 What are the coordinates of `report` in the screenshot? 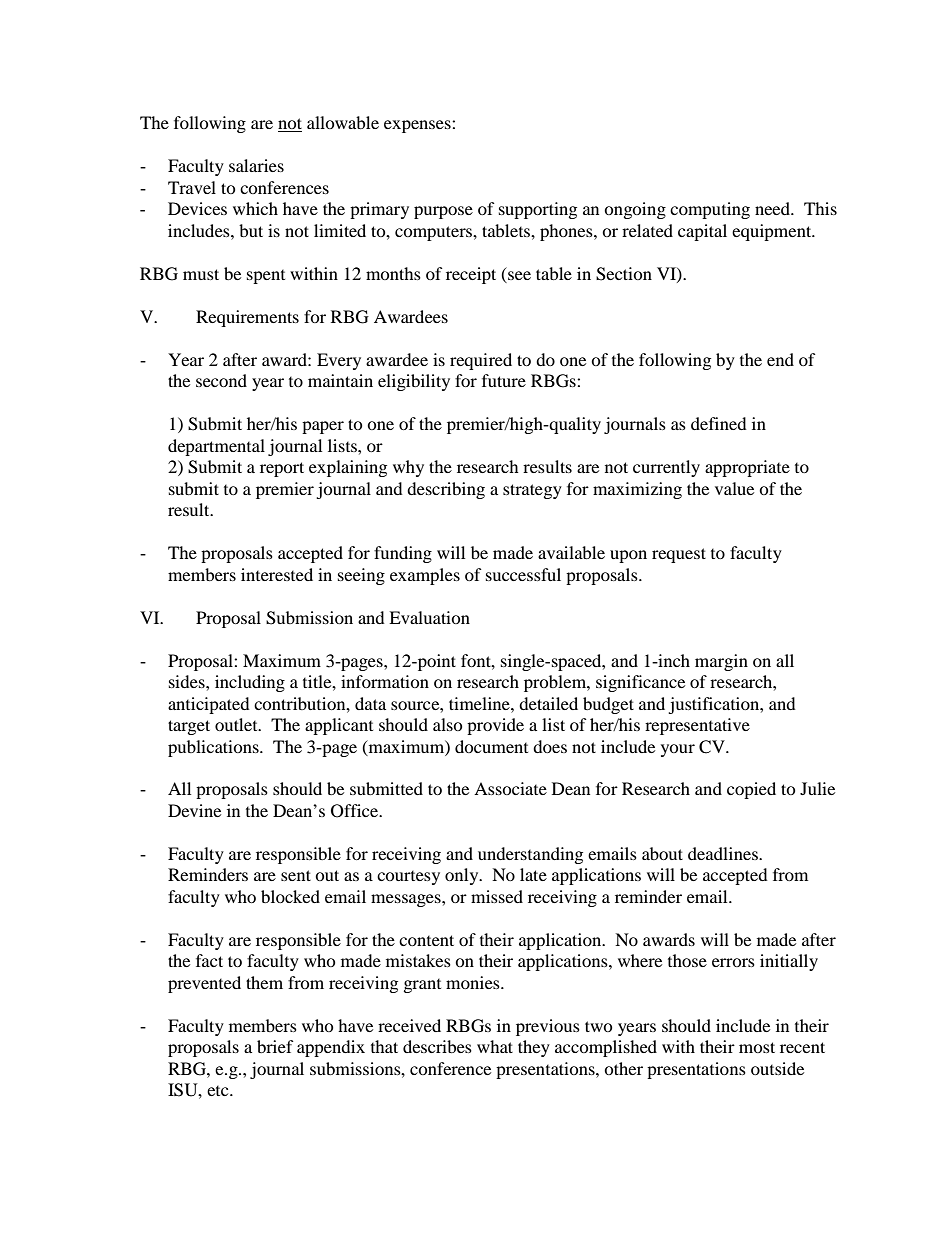 It's located at (282, 469).
